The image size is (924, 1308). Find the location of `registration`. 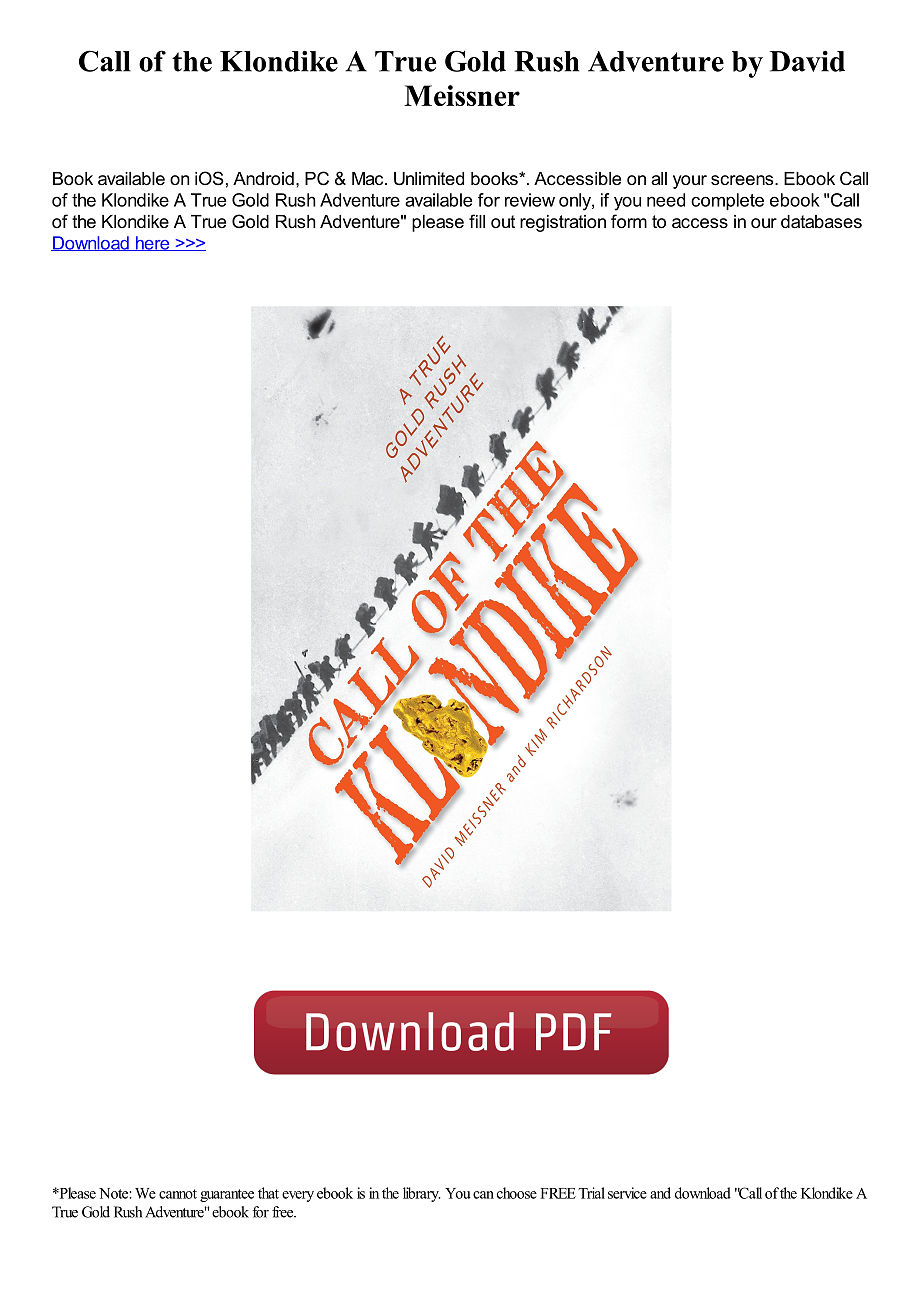

registration is located at coordinates (563, 223).
